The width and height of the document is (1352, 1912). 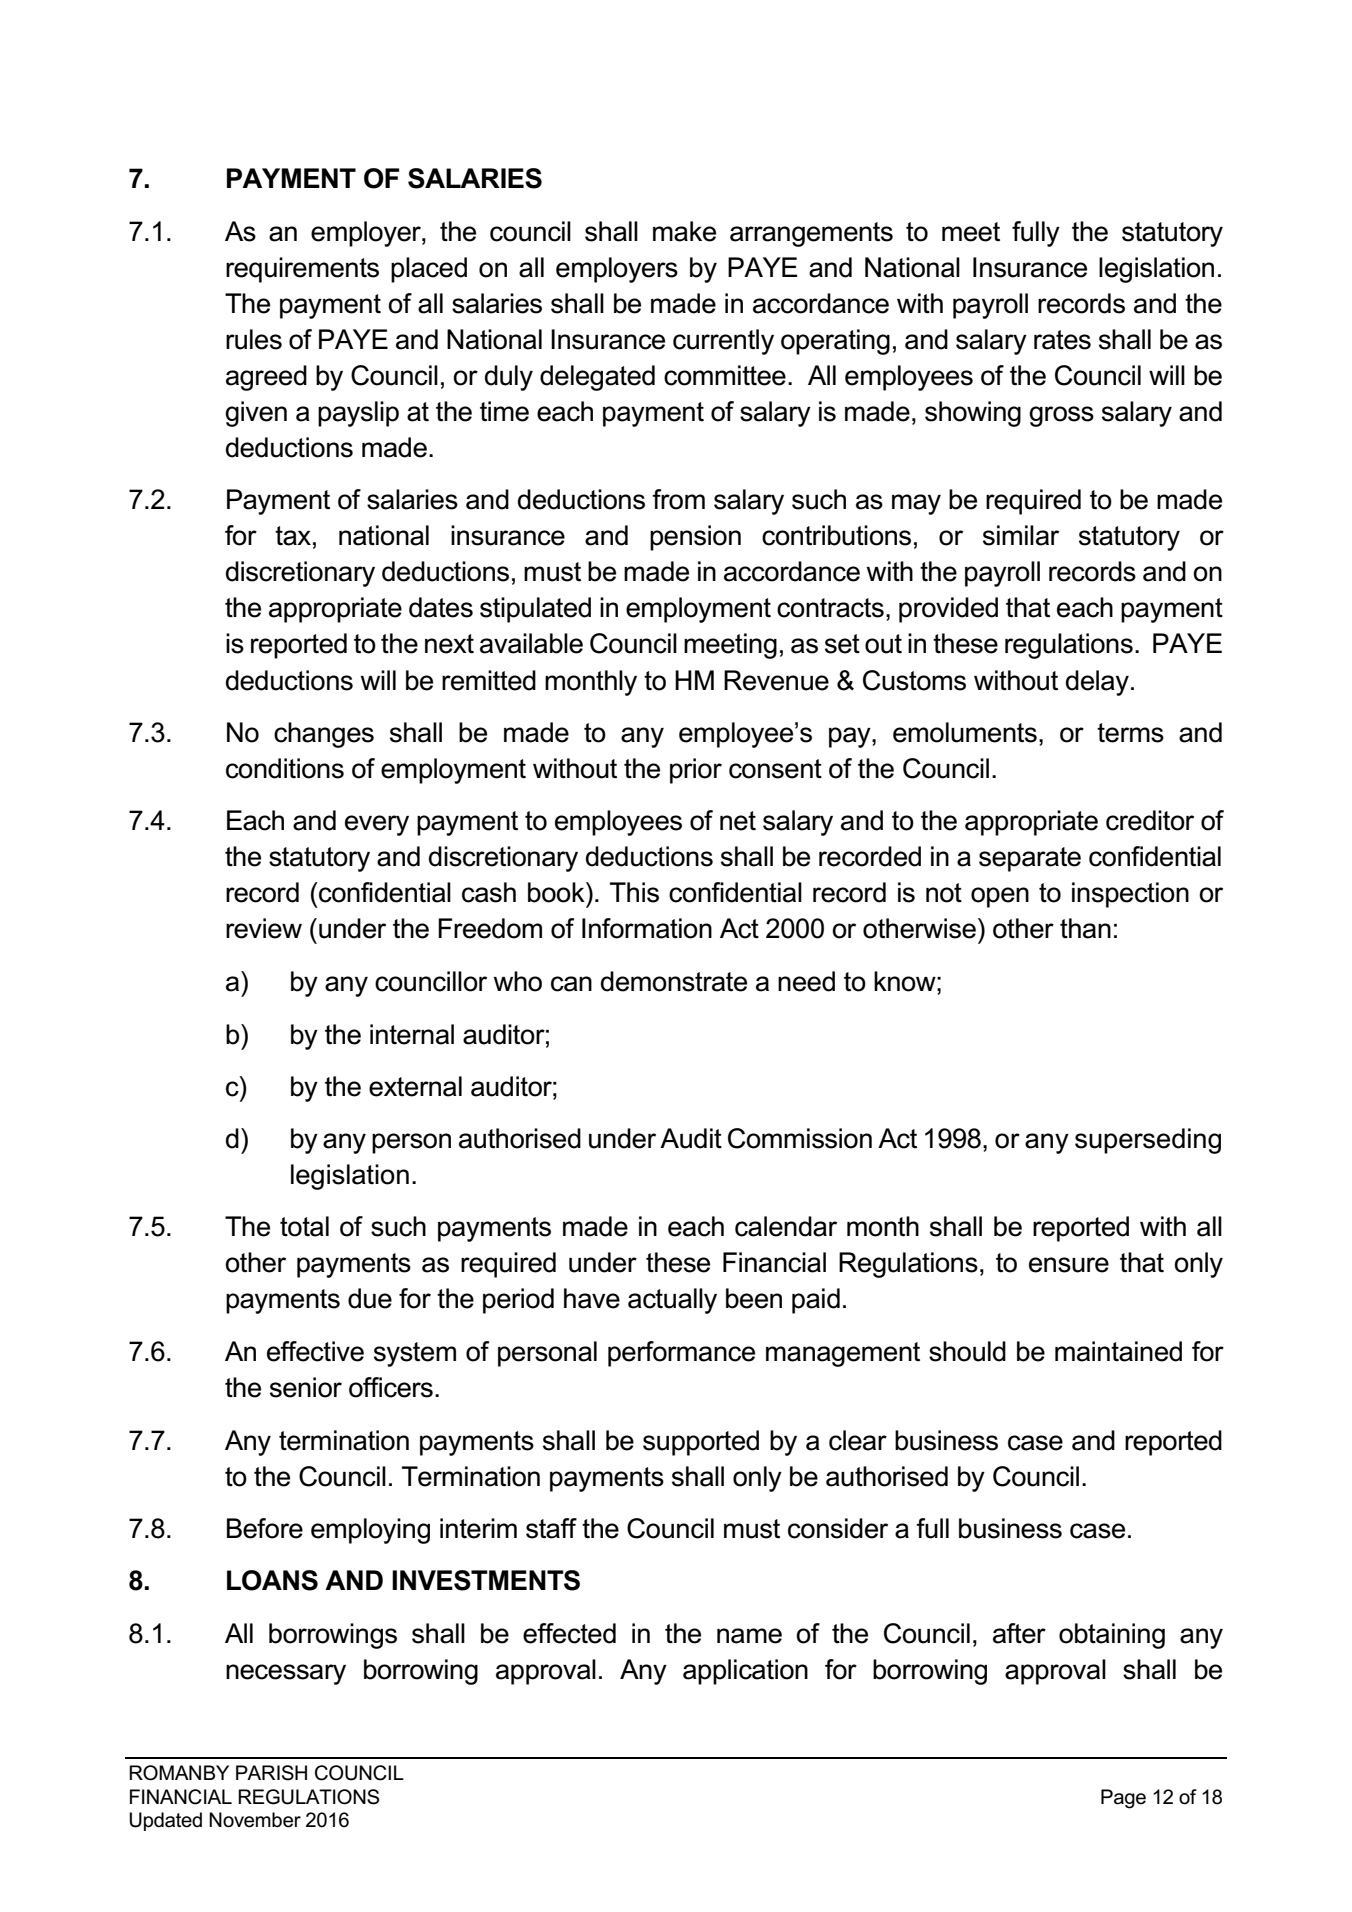 What do you see at coordinates (674, 981) in the document?
I see `demonstrate` at bounding box center [674, 981].
